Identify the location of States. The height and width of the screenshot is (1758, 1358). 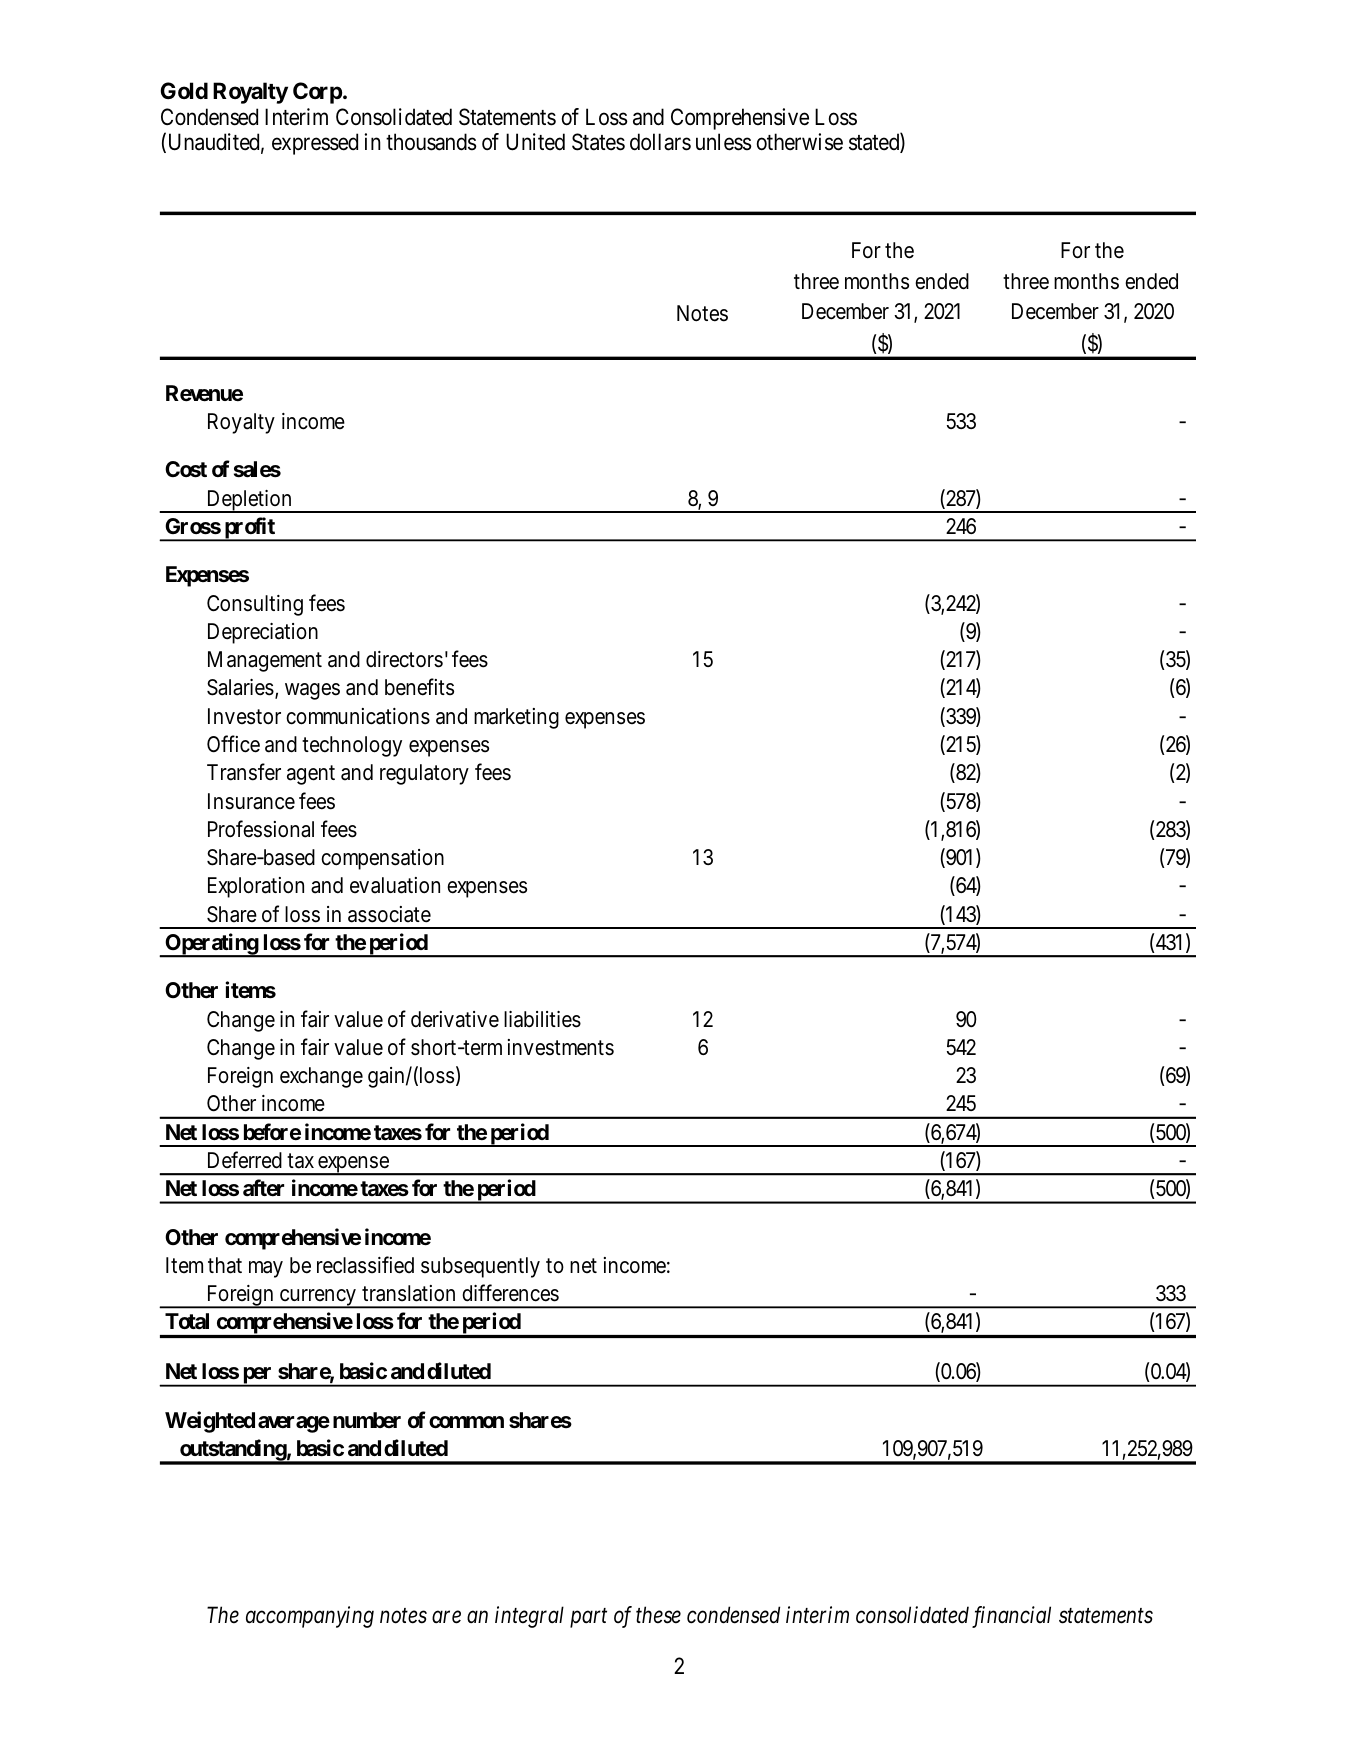
(598, 142).
